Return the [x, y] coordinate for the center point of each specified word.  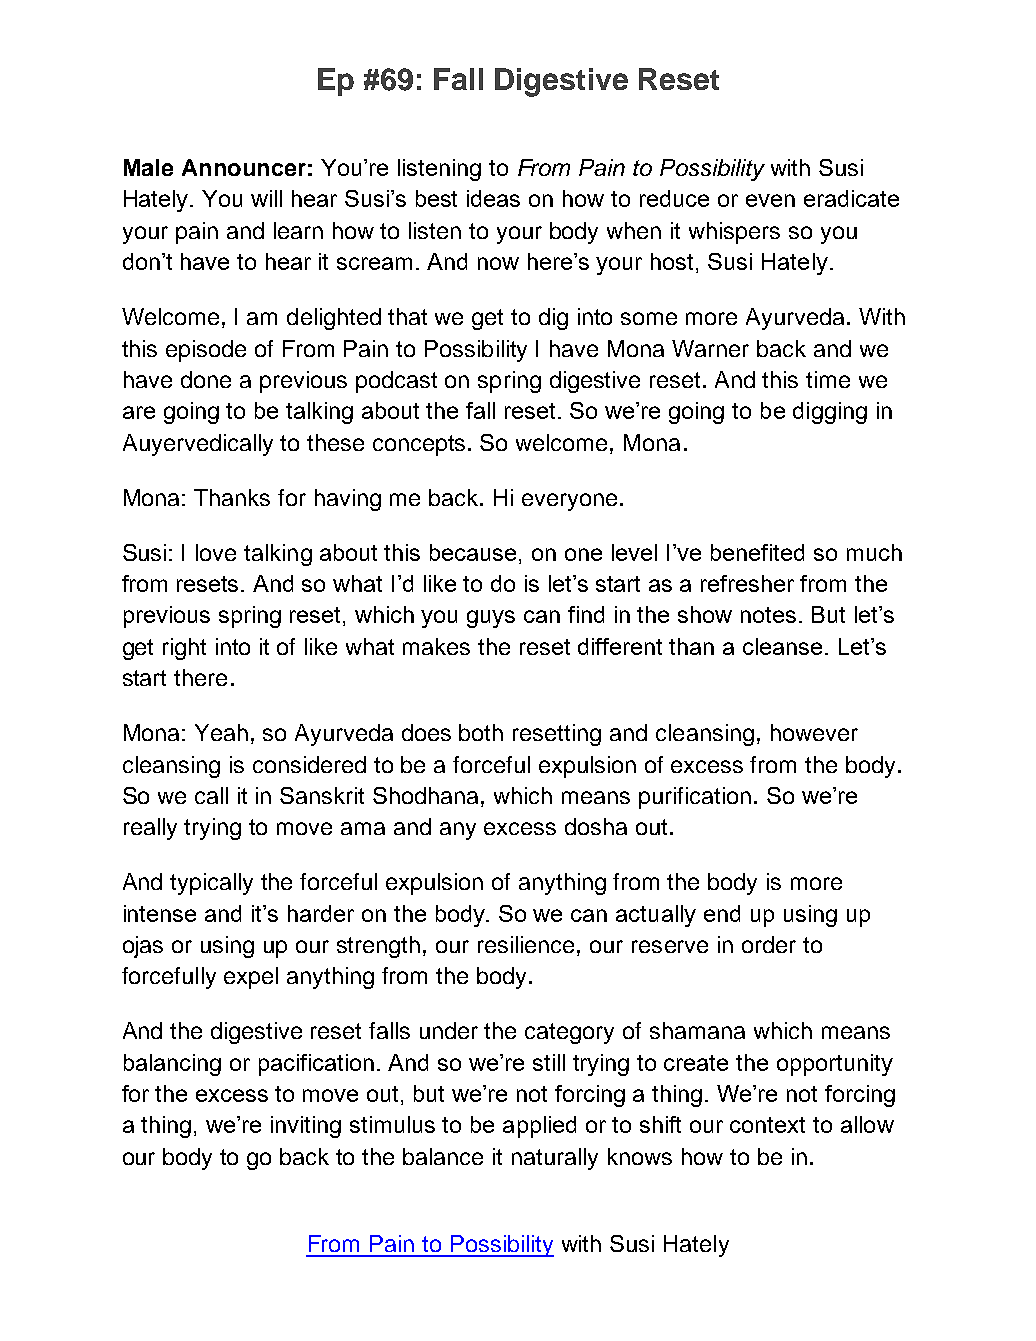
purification [695, 798]
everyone [569, 502]
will [266, 198]
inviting [306, 1127]
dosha [596, 826]
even [770, 200]
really [150, 829]
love [216, 552]
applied [539, 1127]
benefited [757, 552]
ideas [493, 198]
